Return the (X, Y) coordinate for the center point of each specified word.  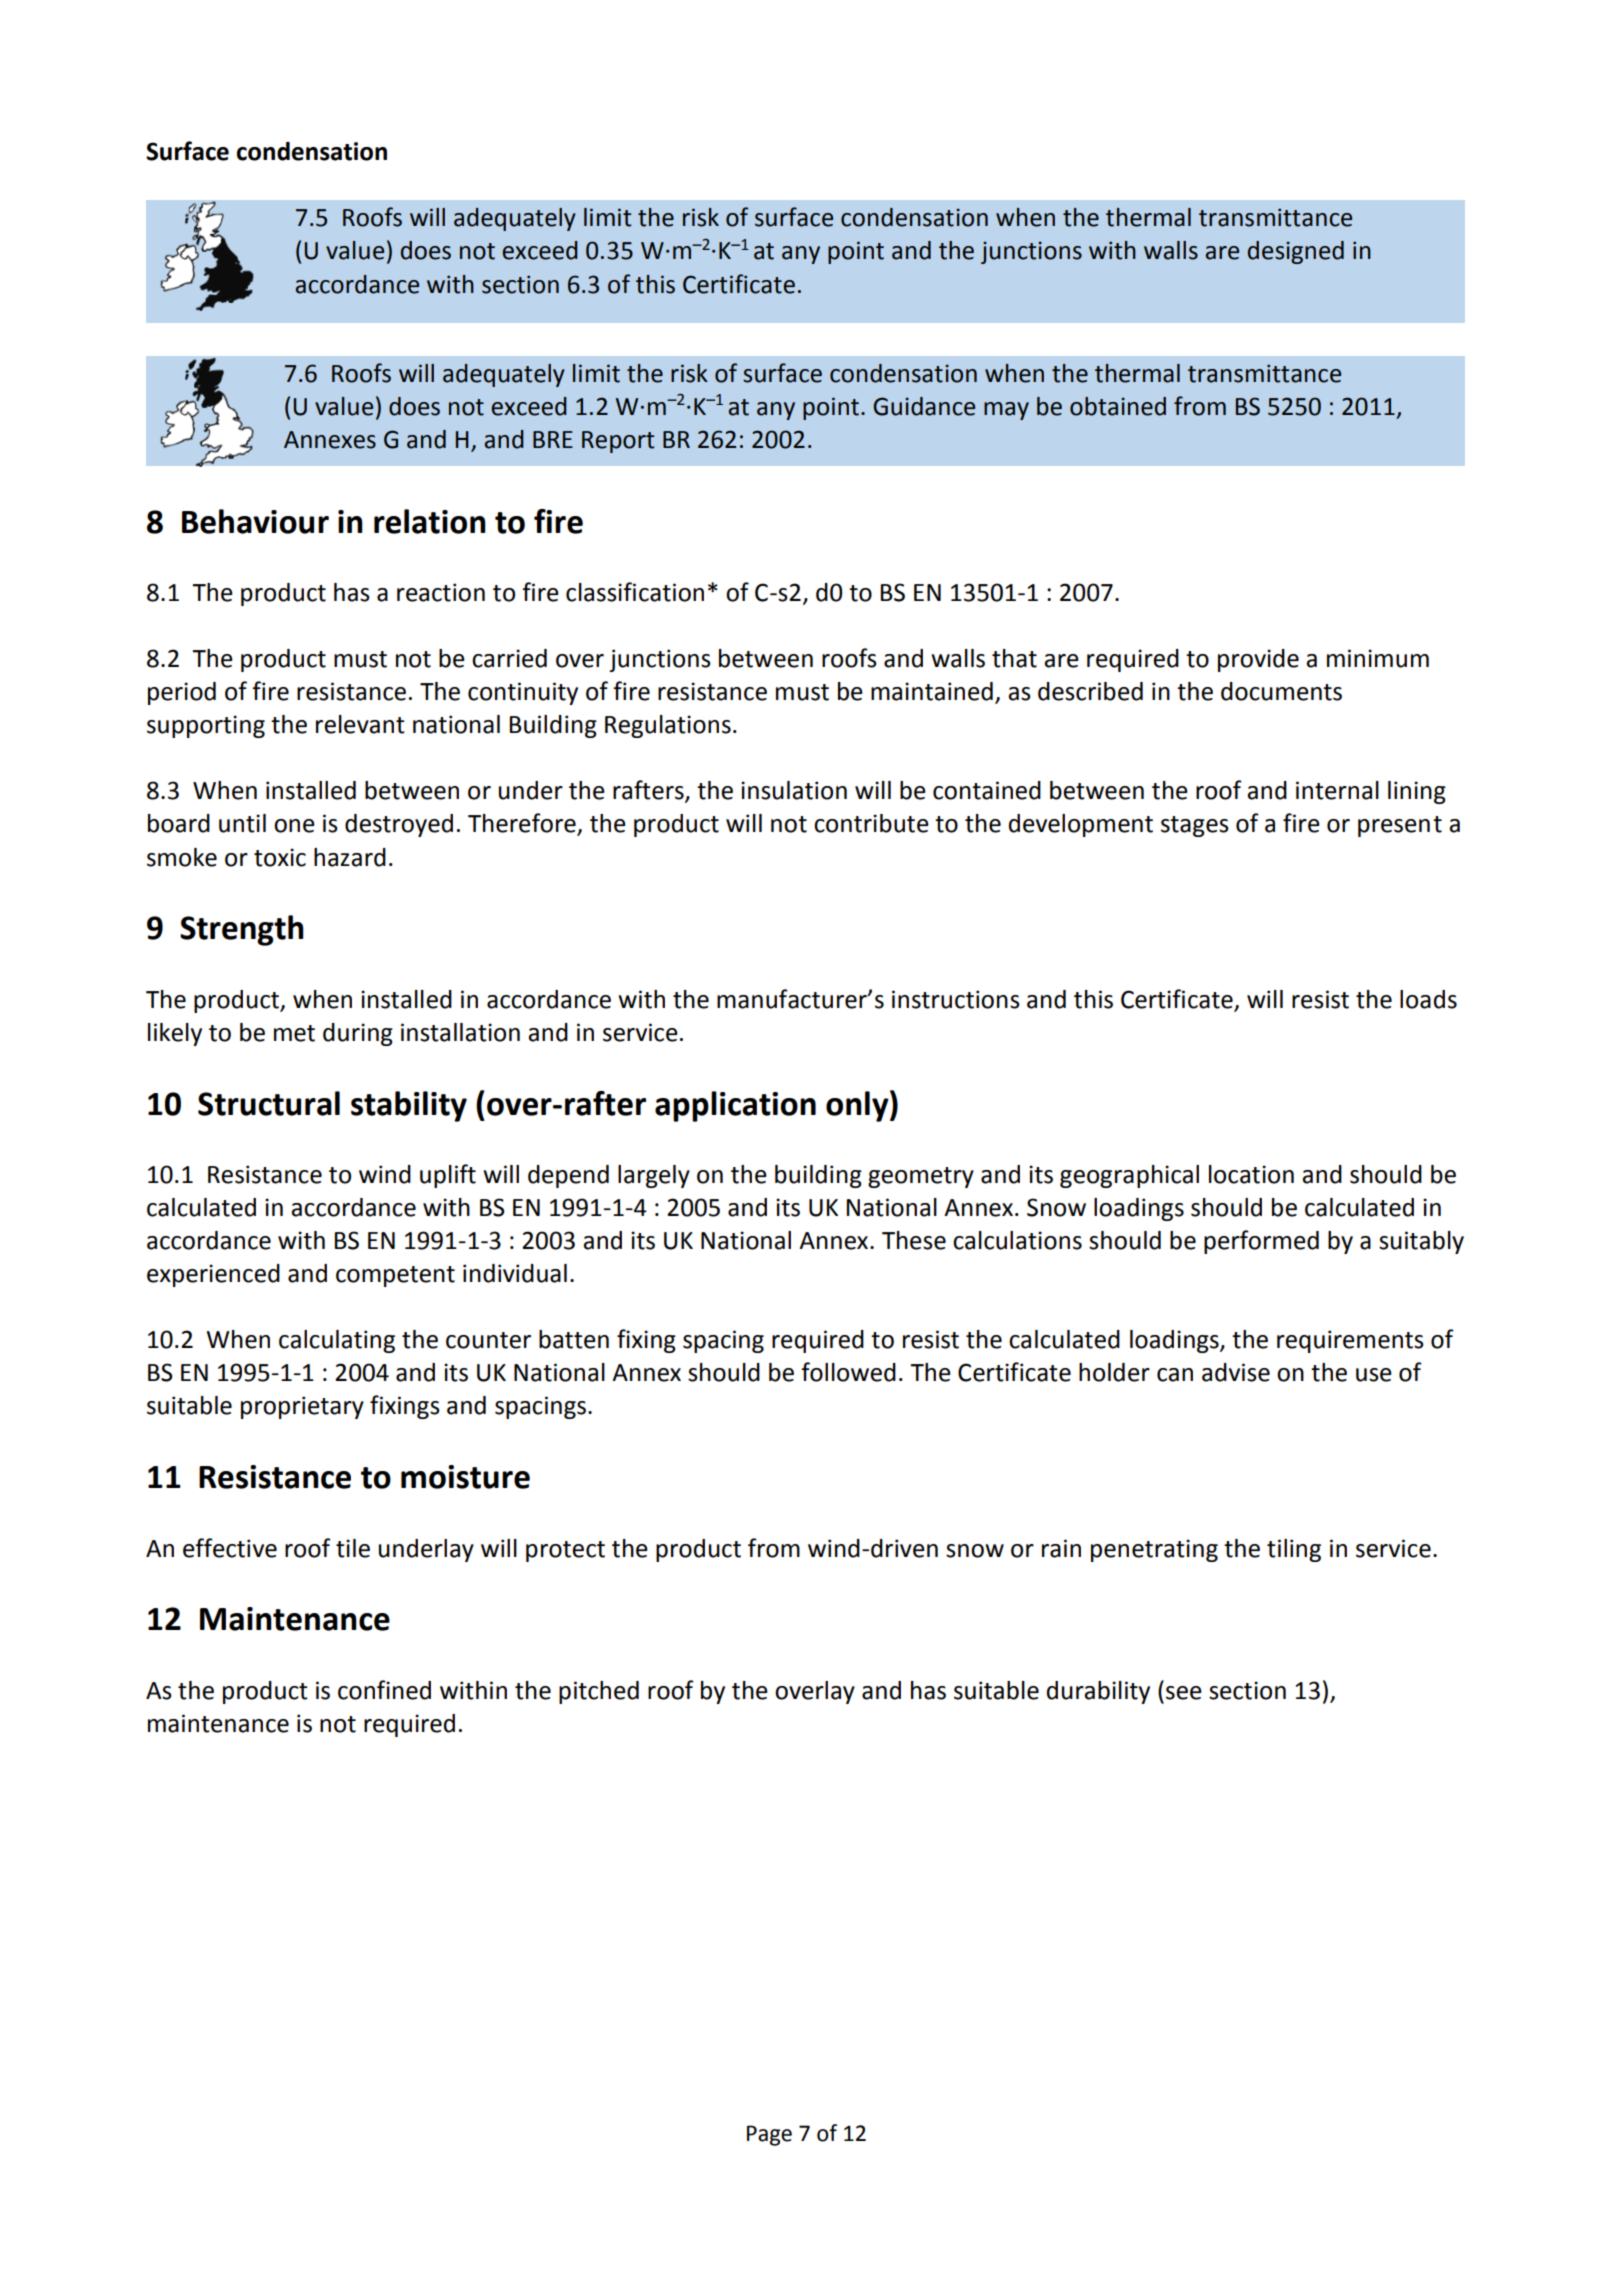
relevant (360, 724)
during (358, 1034)
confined (384, 1690)
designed (1296, 252)
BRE (553, 439)
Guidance (924, 406)
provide (1258, 660)
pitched (599, 1692)
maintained (932, 691)
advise (1236, 1372)
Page (769, 2135)
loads (1428, 999)
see (1184, 1693)
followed (848, 1372)
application (735, 1106)
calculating (337, 1341)
